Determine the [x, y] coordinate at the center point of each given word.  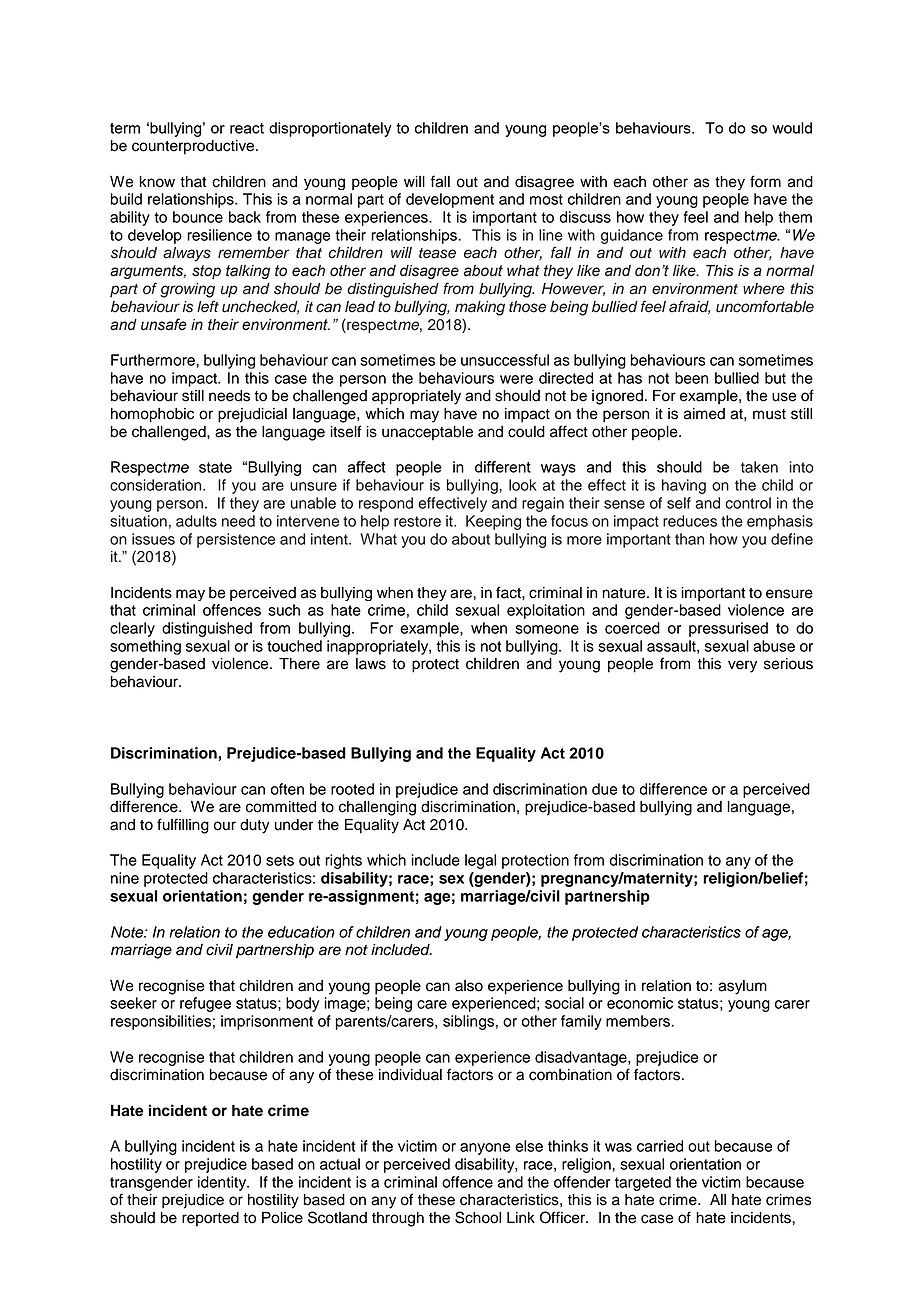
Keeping [493, 522]
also [469, 986]
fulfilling [183, 826]
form [765, 181]
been [691, 378]
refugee [205, 1004]
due [604, 789]
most [546, 199]
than [689, 539]
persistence [236, 540]
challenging [377, 808]
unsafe [164, 324]
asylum [742, 987]
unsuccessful [505, 360]
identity [223, 1183]
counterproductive [194, 147]
